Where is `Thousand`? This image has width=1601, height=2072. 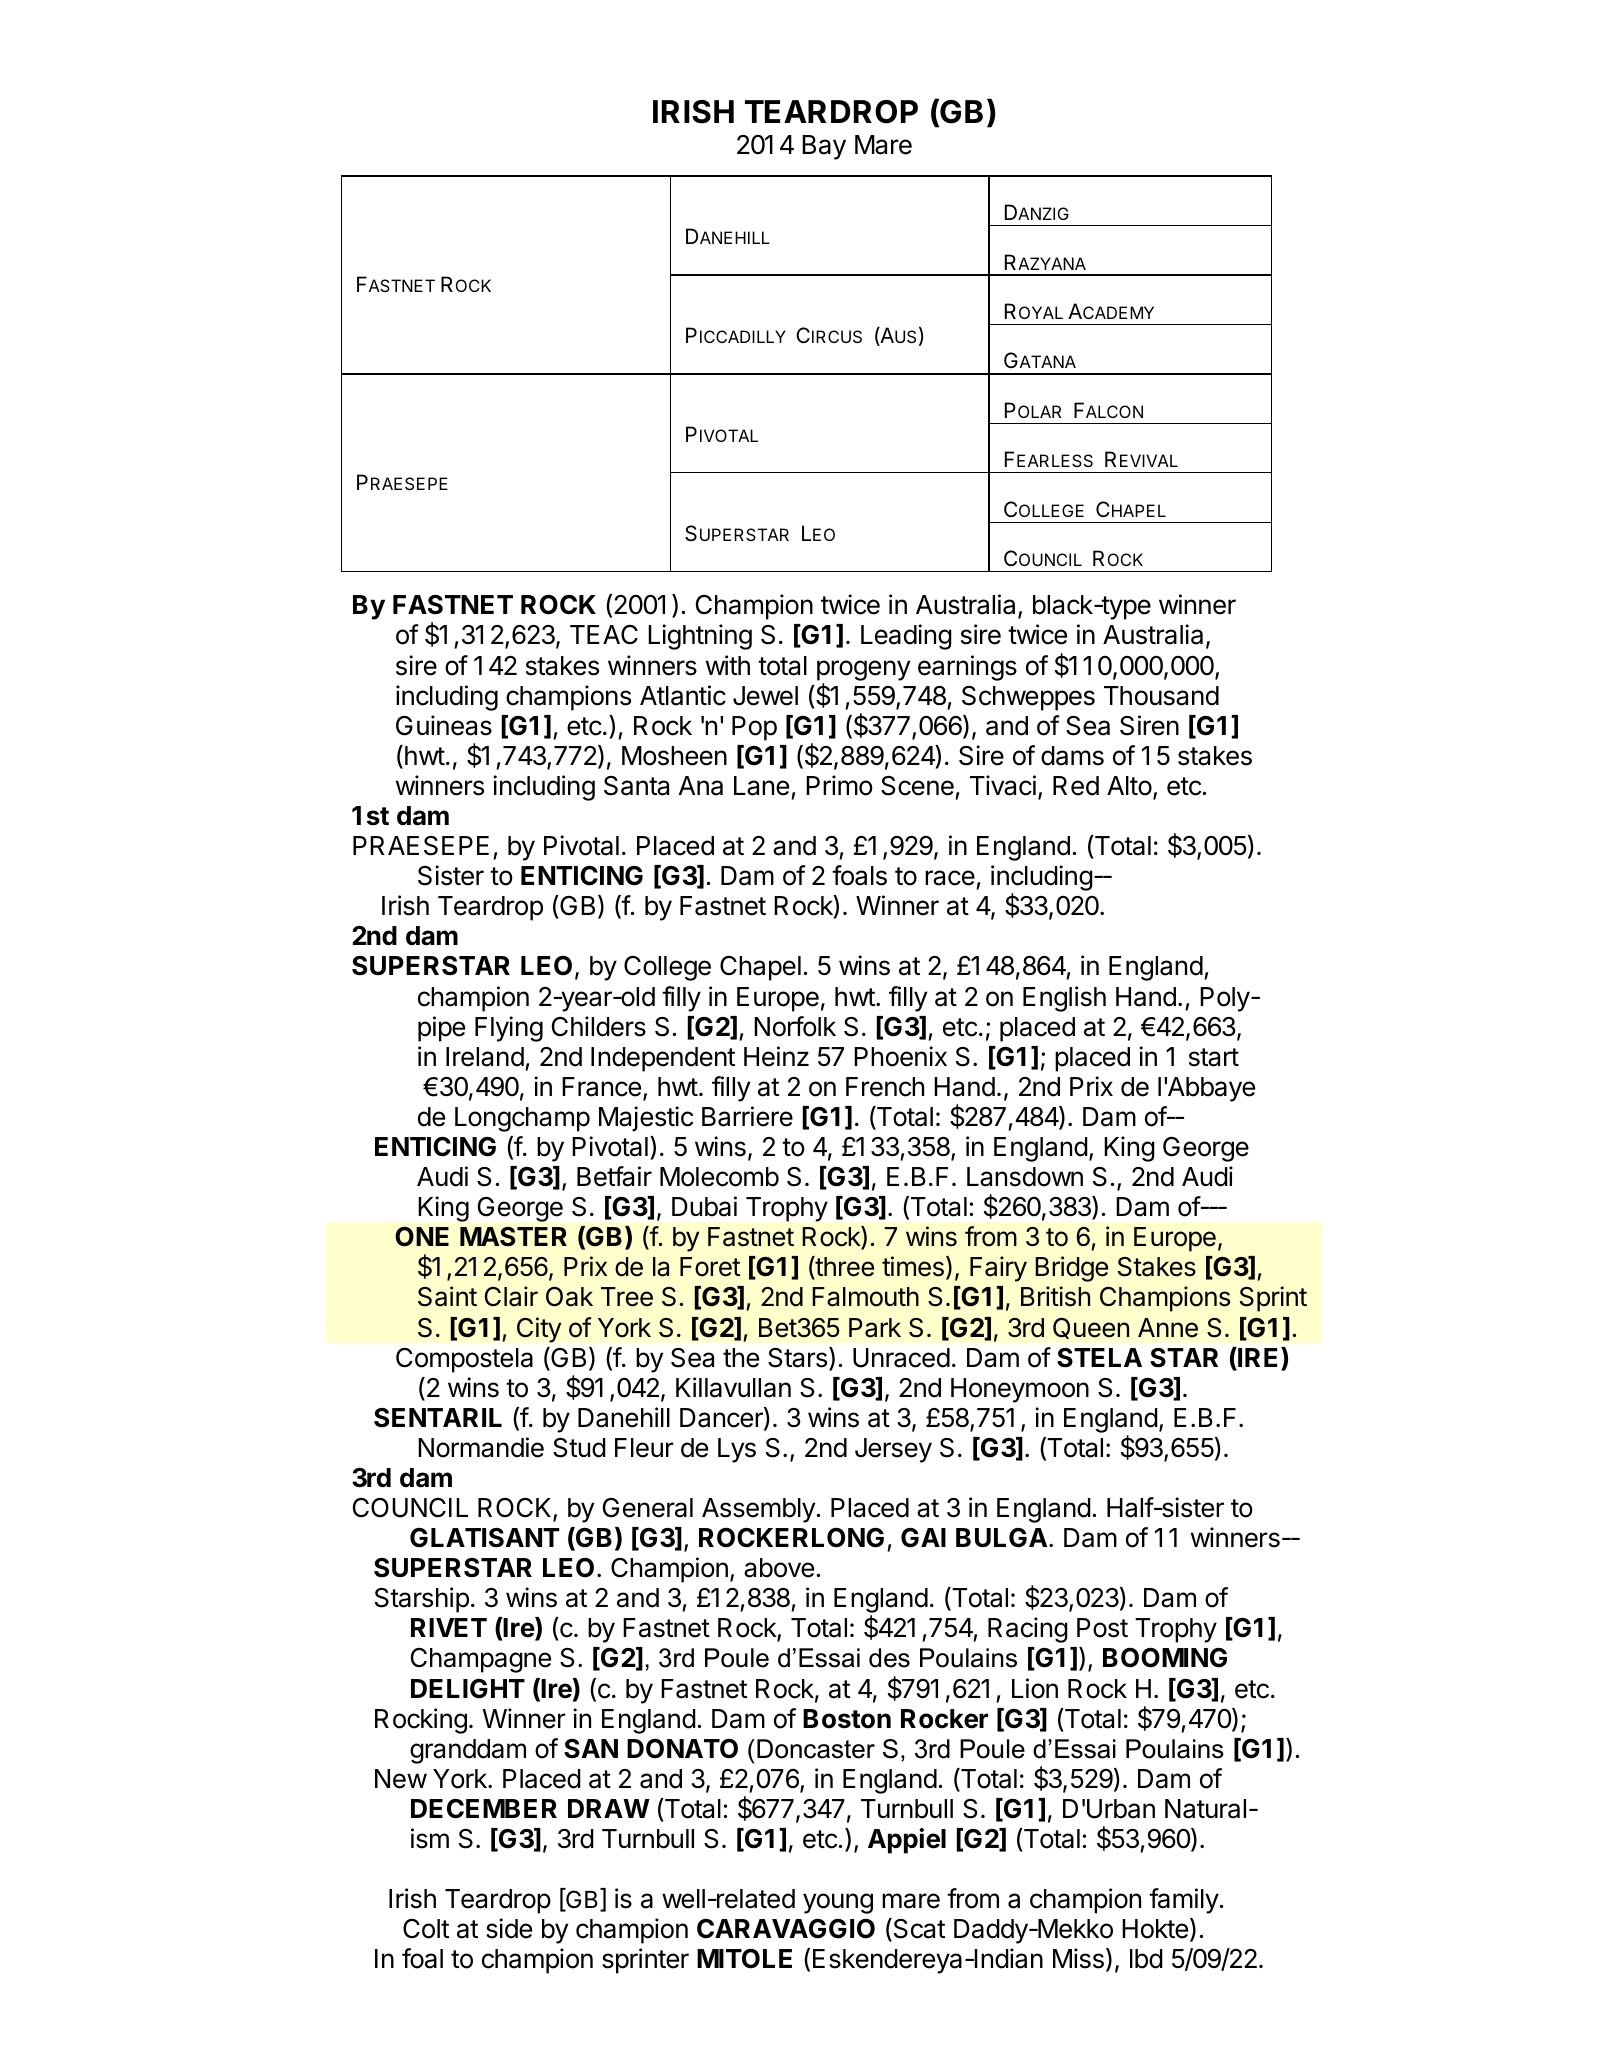
Thousand is located at coordinates (1161, 696).
